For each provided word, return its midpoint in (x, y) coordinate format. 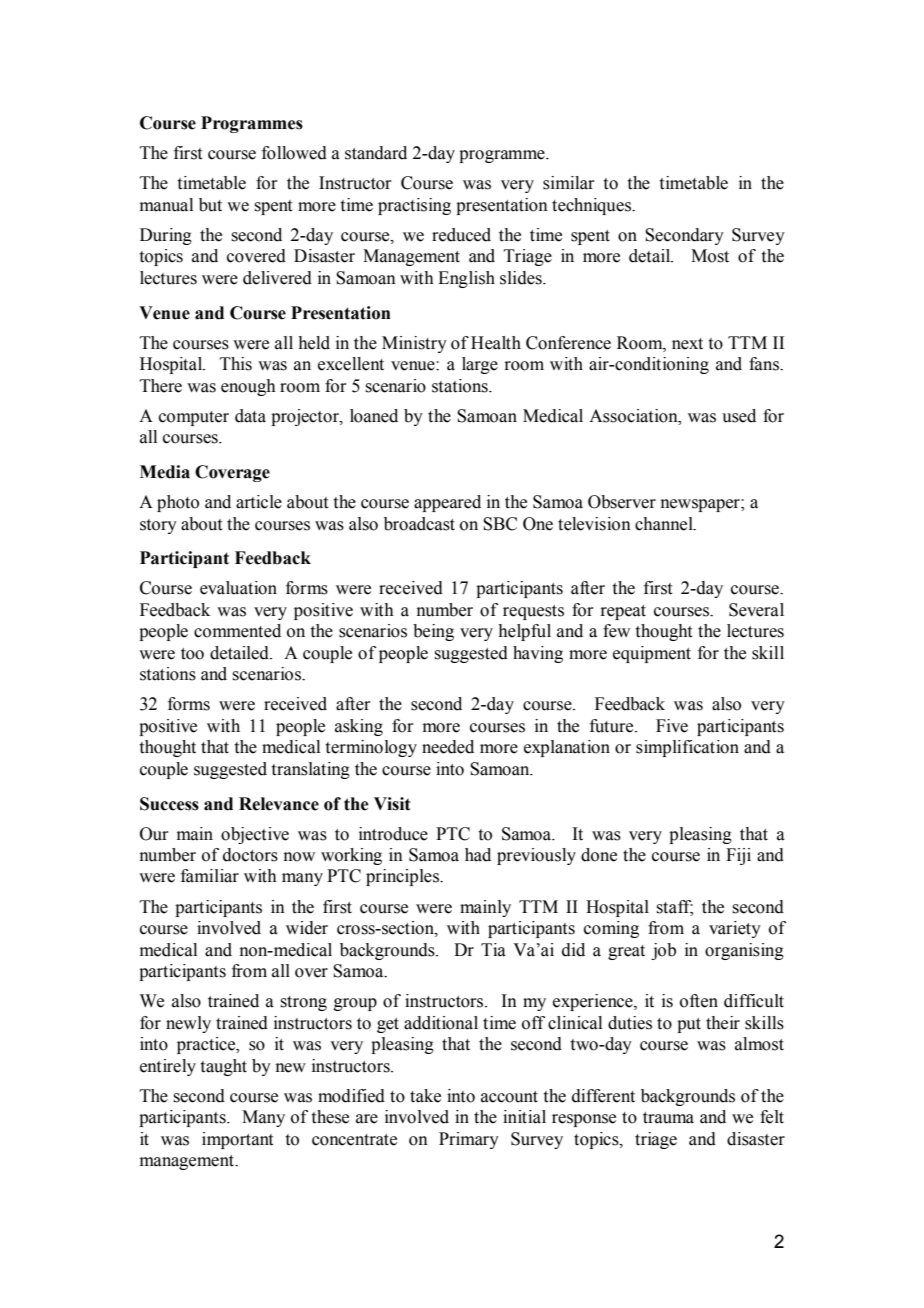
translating (311, 770)
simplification (687, 748)
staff (674, 907)
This (236, 364)
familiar (210, 876)
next (687, 344)
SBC (500, 524)
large (480, 365)
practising (414, 206)
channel (665, 524)
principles (404, 877)
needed (448, 747)
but (210, 205)
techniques (593, 206)
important (237, 1140)
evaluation (238, 588)
